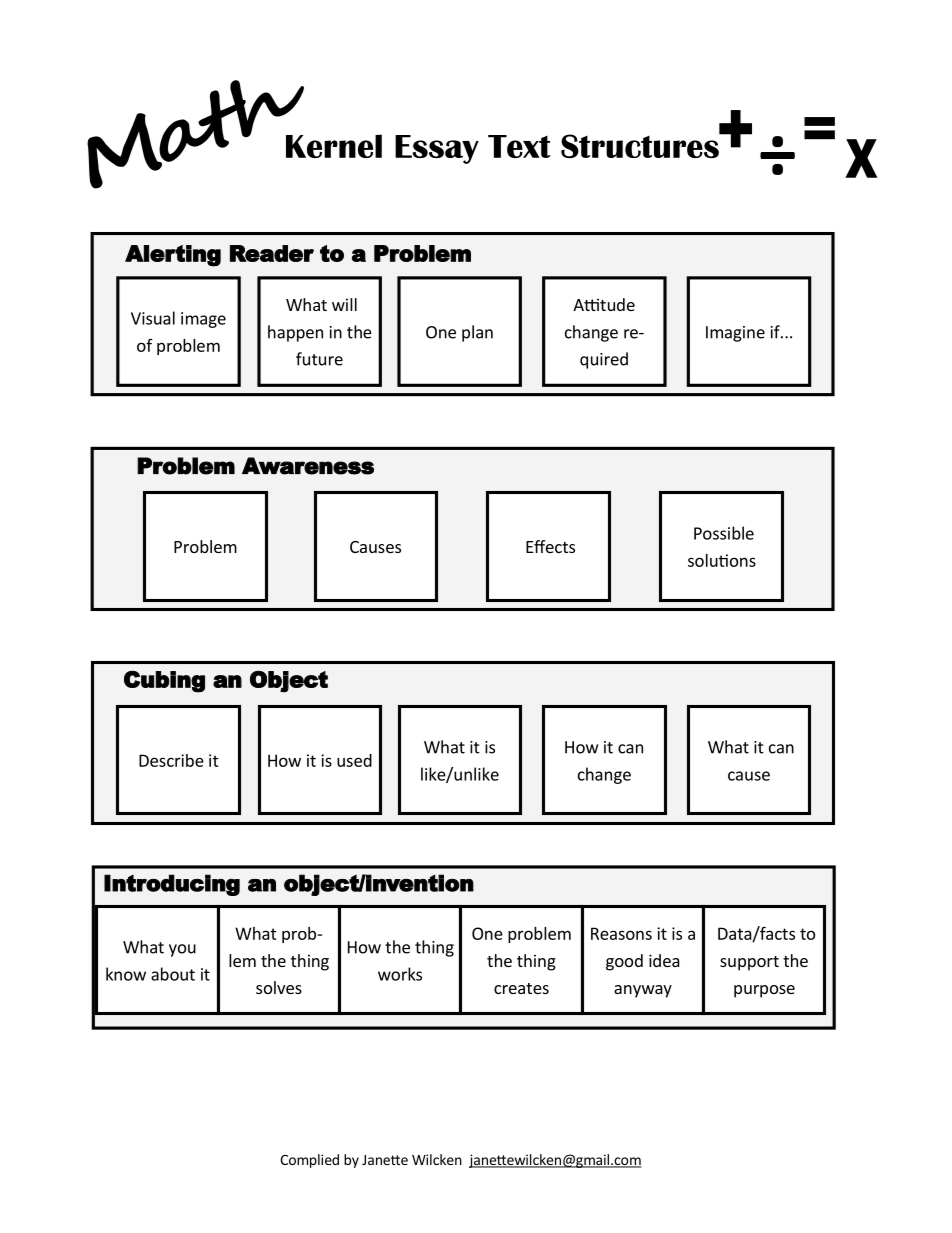 This screenshot has width=952, height=1233. I want to click on creates, so click(521, 988).
